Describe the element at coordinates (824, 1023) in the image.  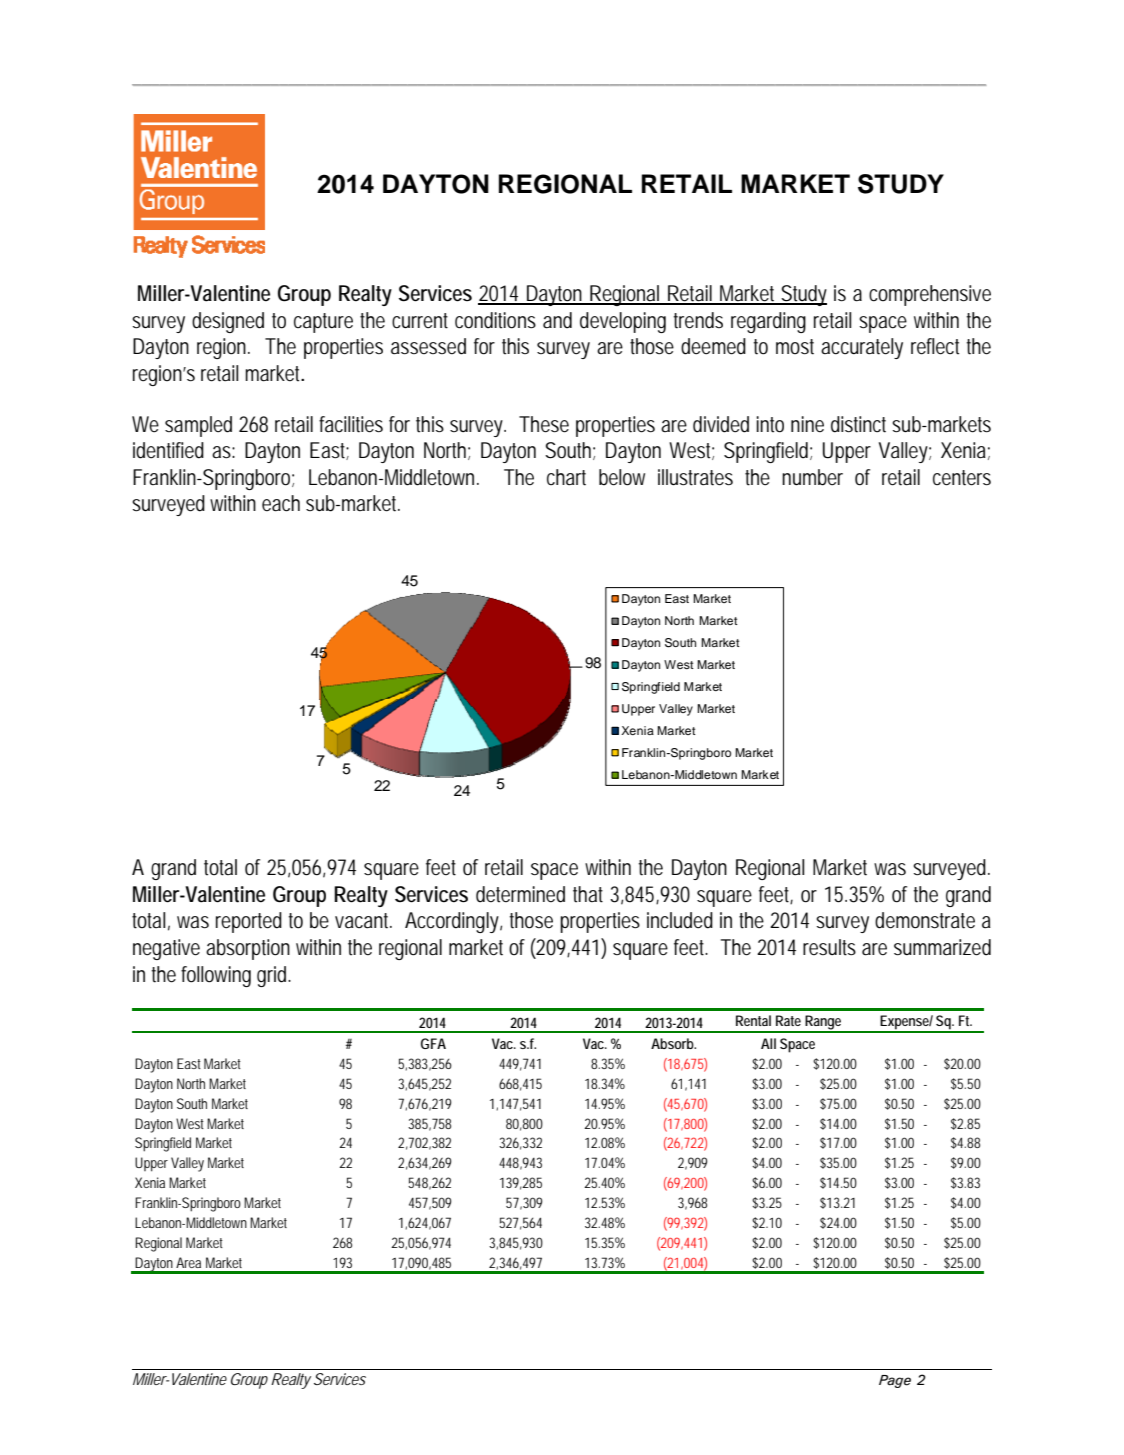
I see `Range` at that location.
